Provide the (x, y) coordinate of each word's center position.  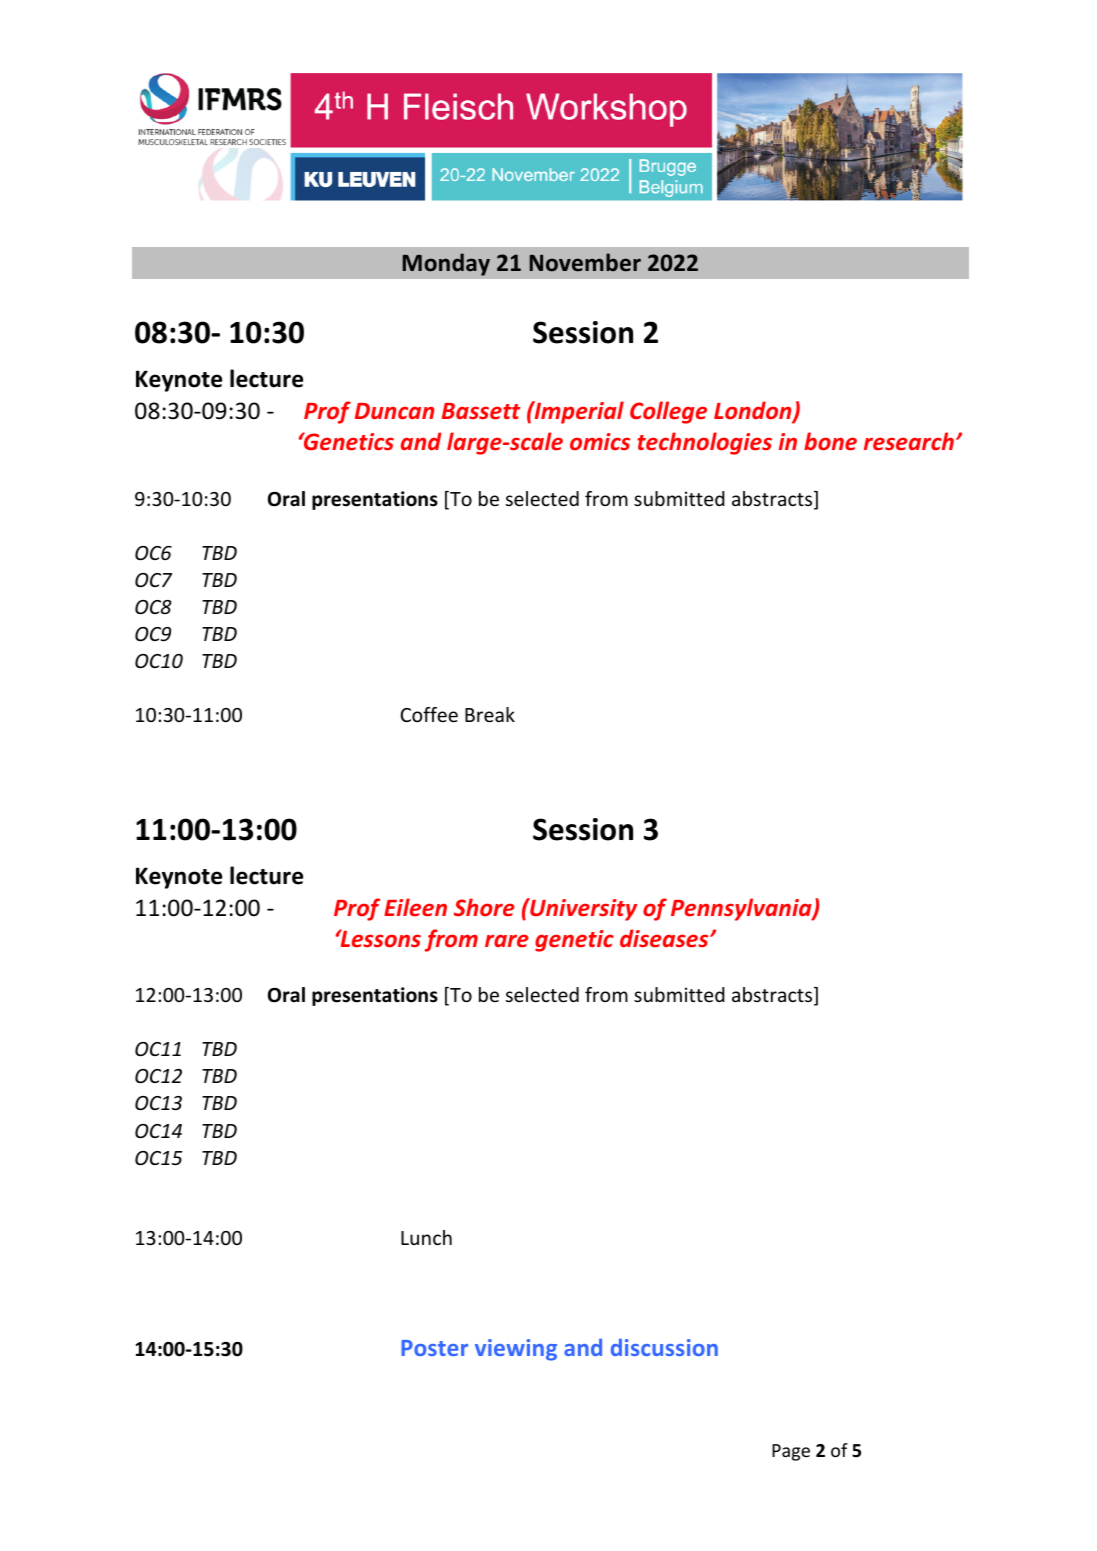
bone (830, 441)
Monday (446, 264)
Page (791, 1452)
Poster (434, 1348)
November (585, 262)
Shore (484, 907)
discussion (664, 1347)
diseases (665, 938)
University (582, 909)
